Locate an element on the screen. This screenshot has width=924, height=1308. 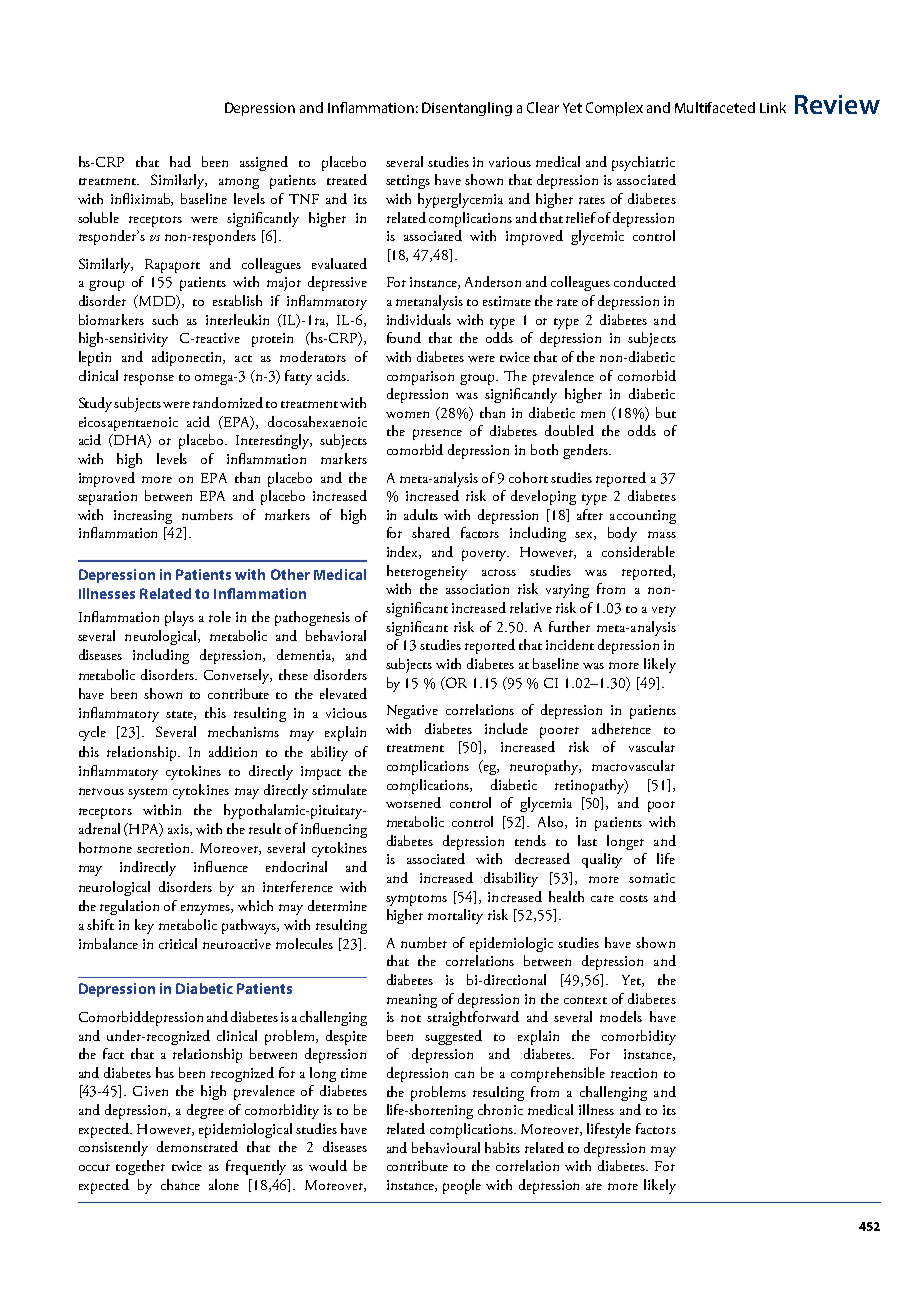
had is located at coordinates (180, 161).
